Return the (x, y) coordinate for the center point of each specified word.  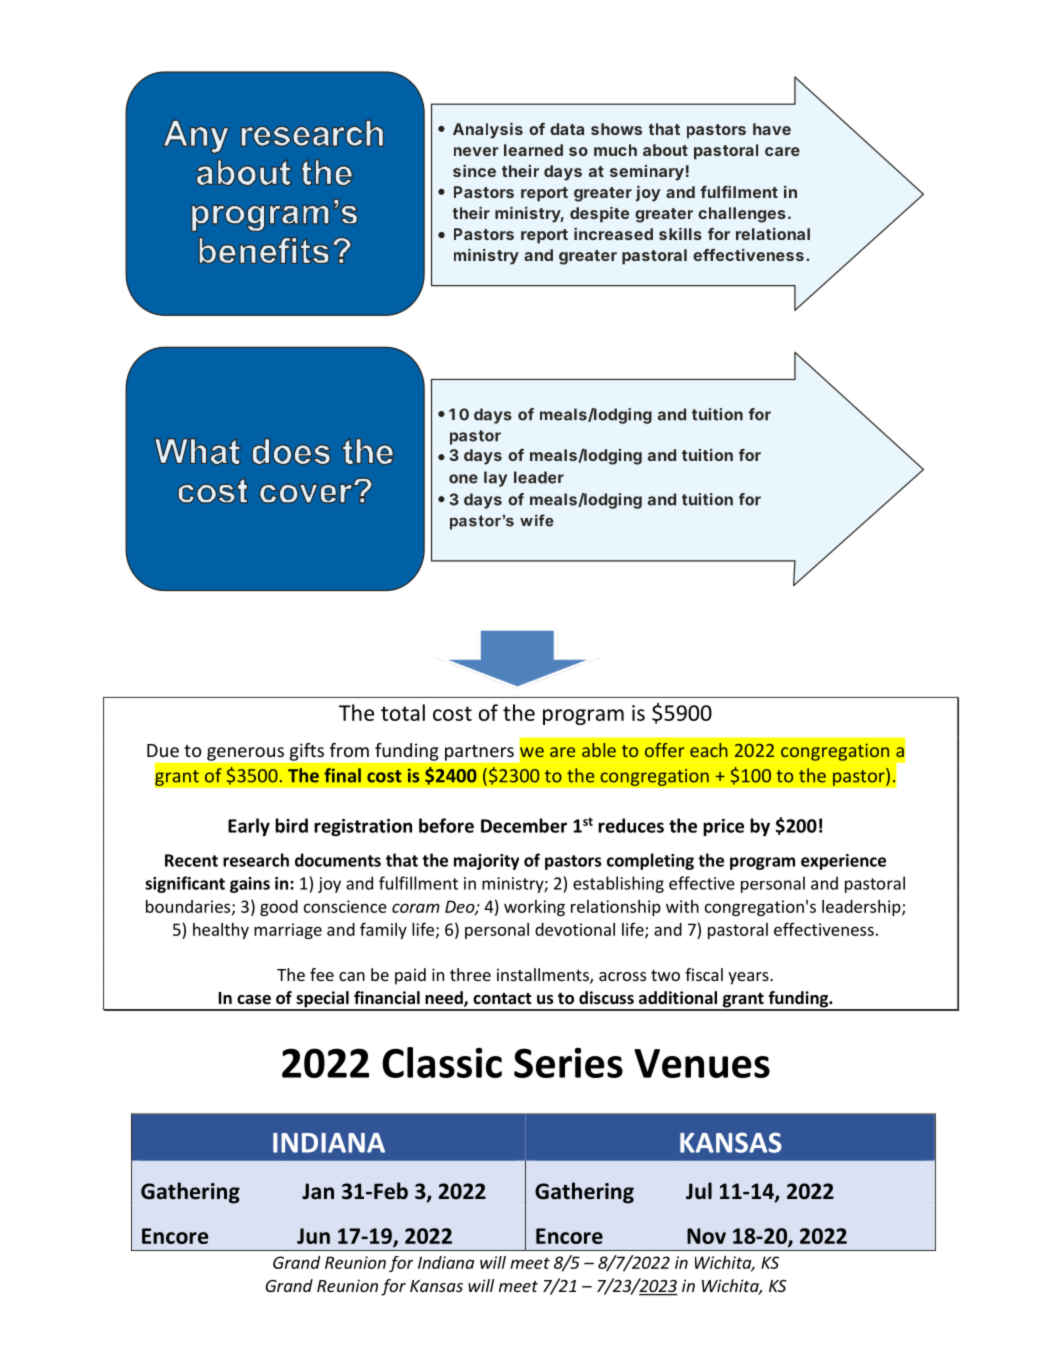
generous (245, 754)
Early (249, 827)
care (782, 151)
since (474, 171)
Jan (318, 1191)
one (463, 479)
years (749, 978)
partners (479, 753)
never (476, 151)
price (723, 827)
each (709, 750)
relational (773, 234)
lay (495, 479)
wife (537, 520)
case (254, 1000)
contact (502, 998)
